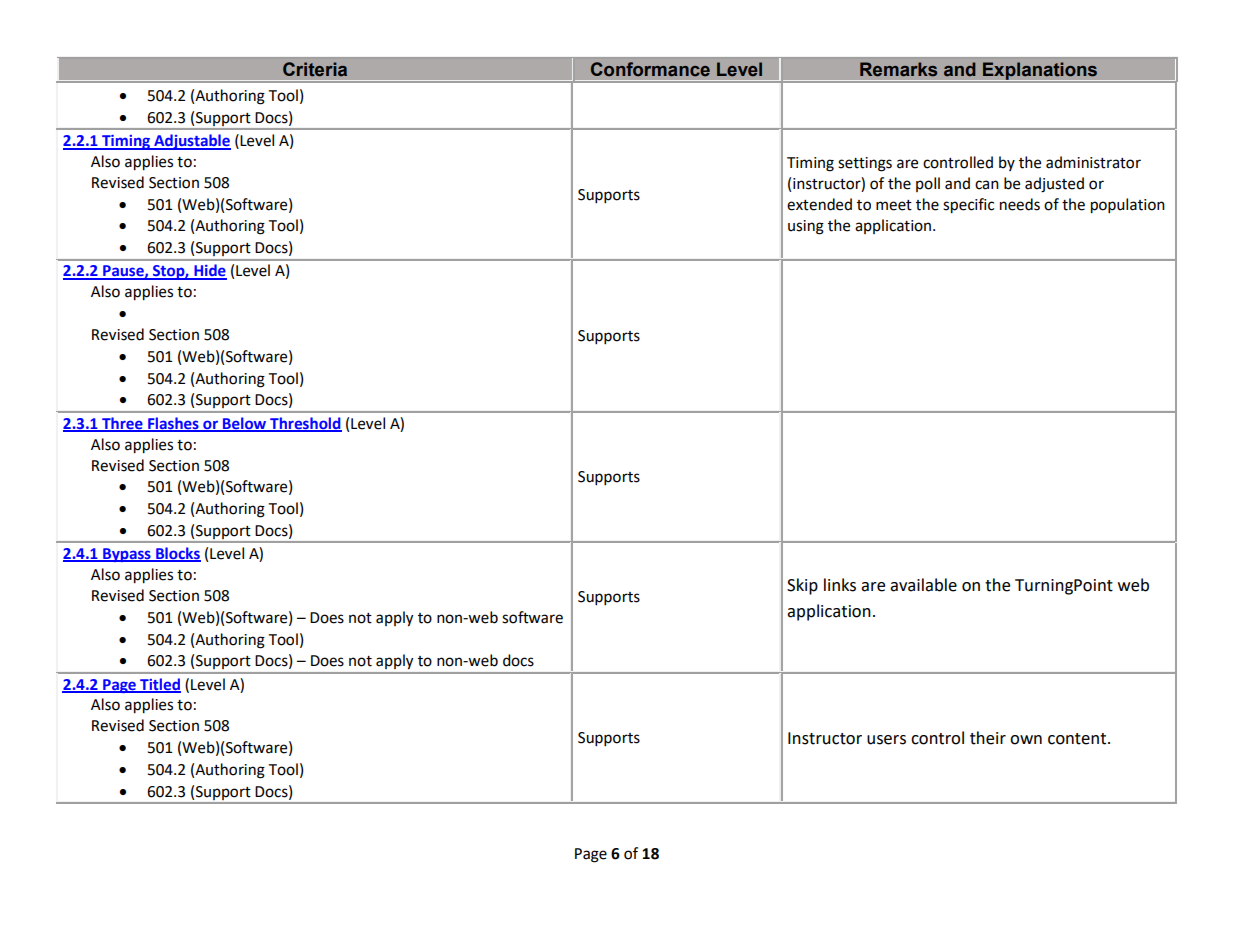  Describe the element at coordinates (650, 69) in the screenshot. I see `Conformance` at that location.
